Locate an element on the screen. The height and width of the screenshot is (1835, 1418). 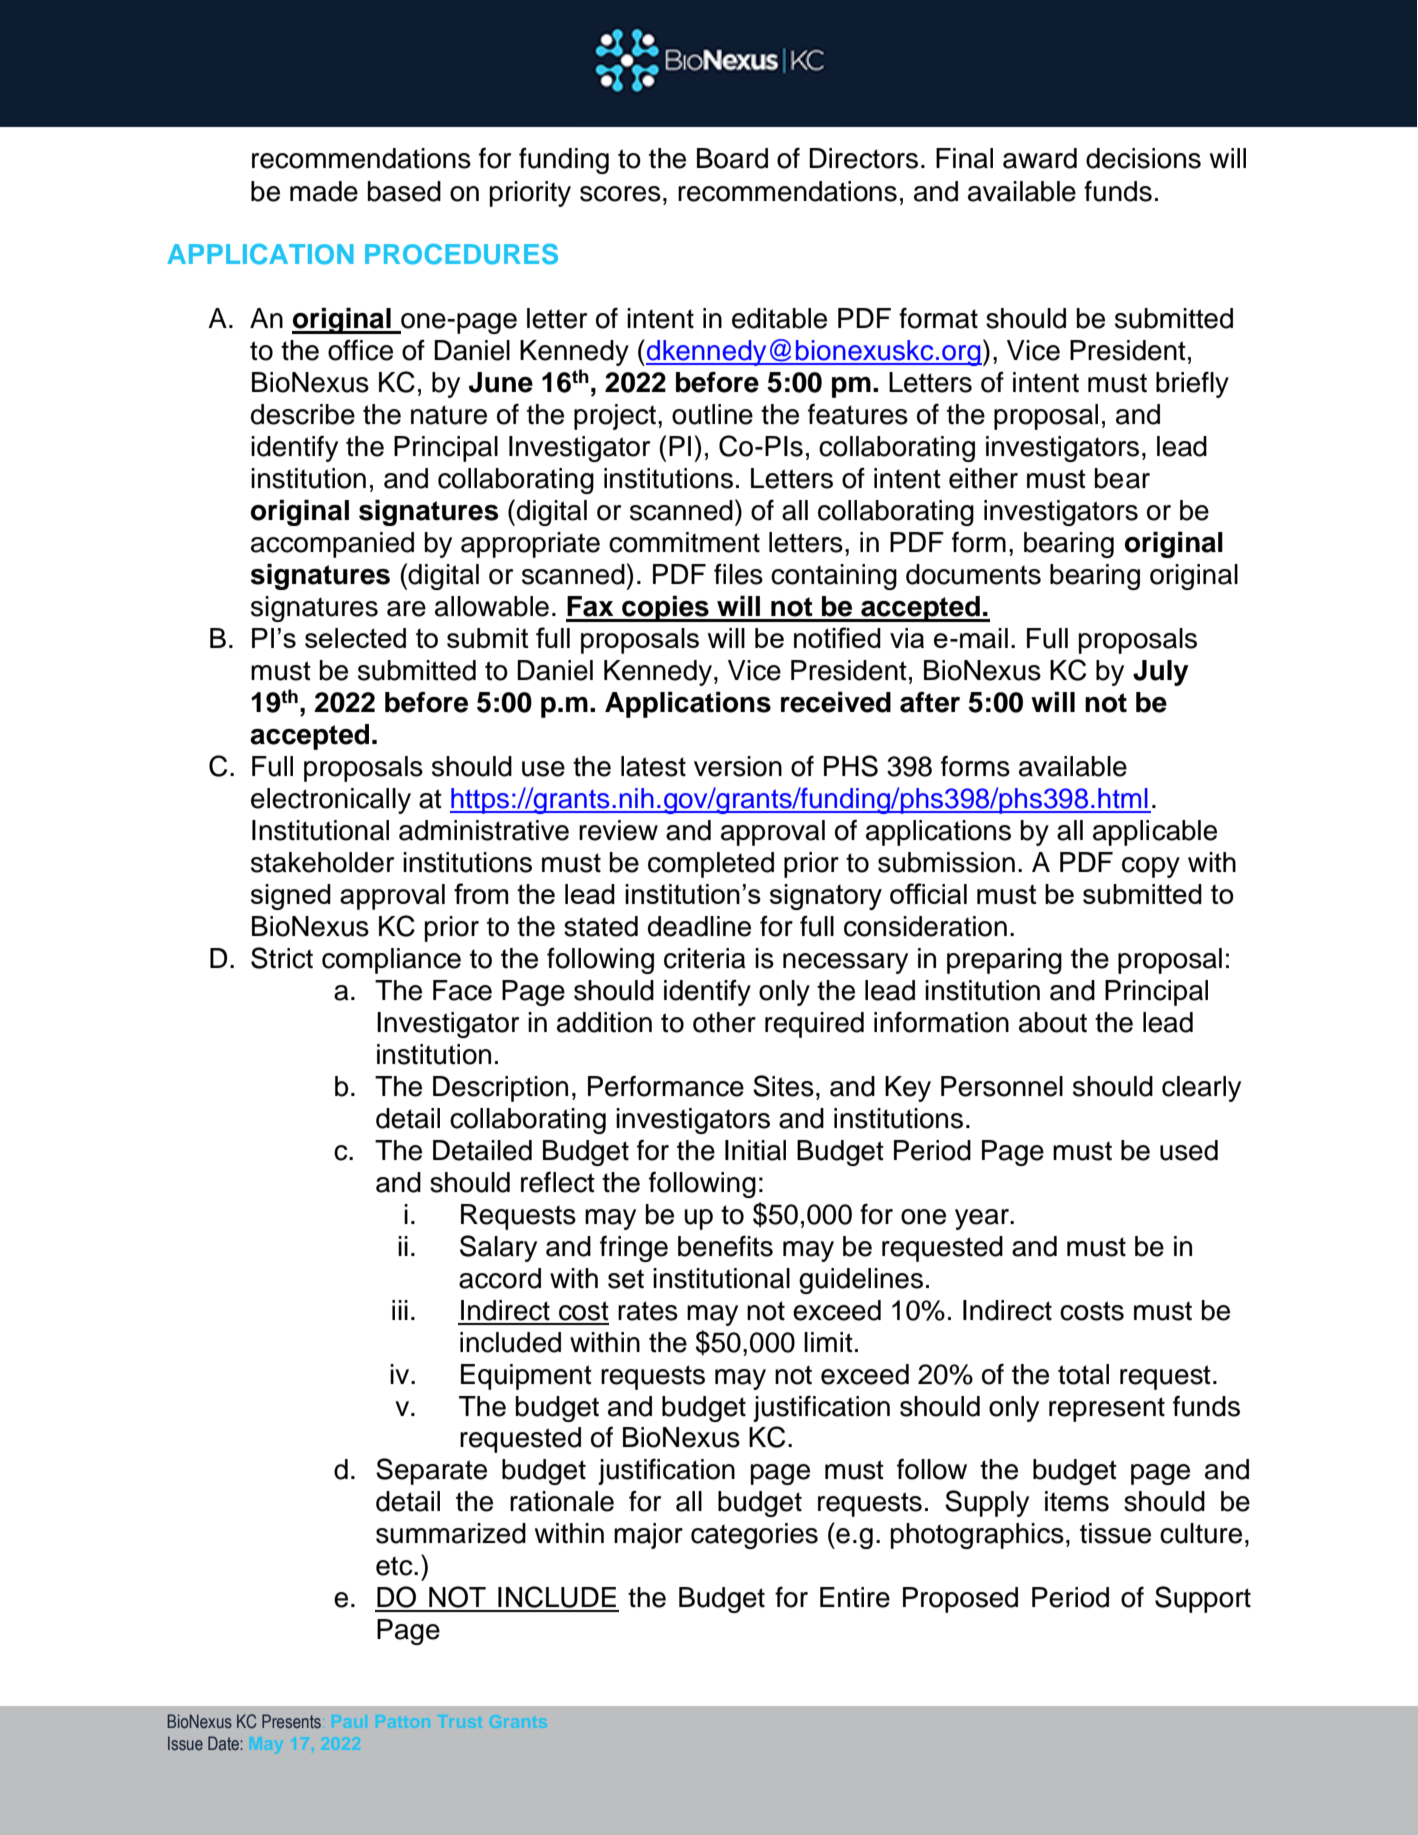
July is located at coordinates (1161, 673).
